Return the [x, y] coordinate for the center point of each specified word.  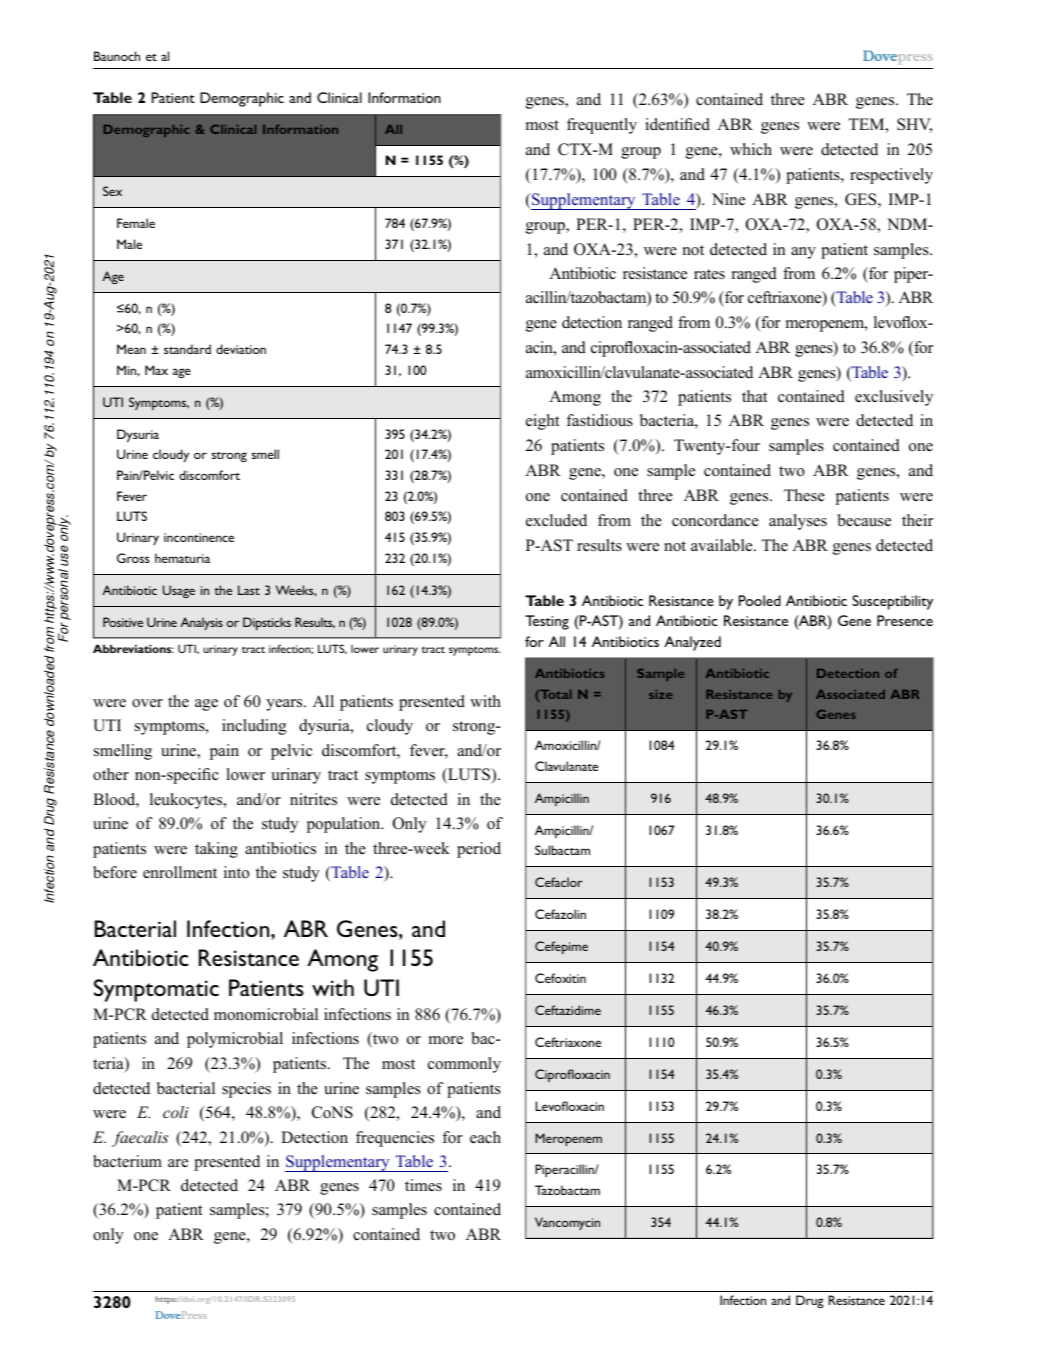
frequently [602, 126]
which [751, 149]
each [485, 1137]
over [147, 703]
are [178, 1163]
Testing [547, 622]
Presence [905, 620]
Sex [112, 191]
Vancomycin [567, 1223]
